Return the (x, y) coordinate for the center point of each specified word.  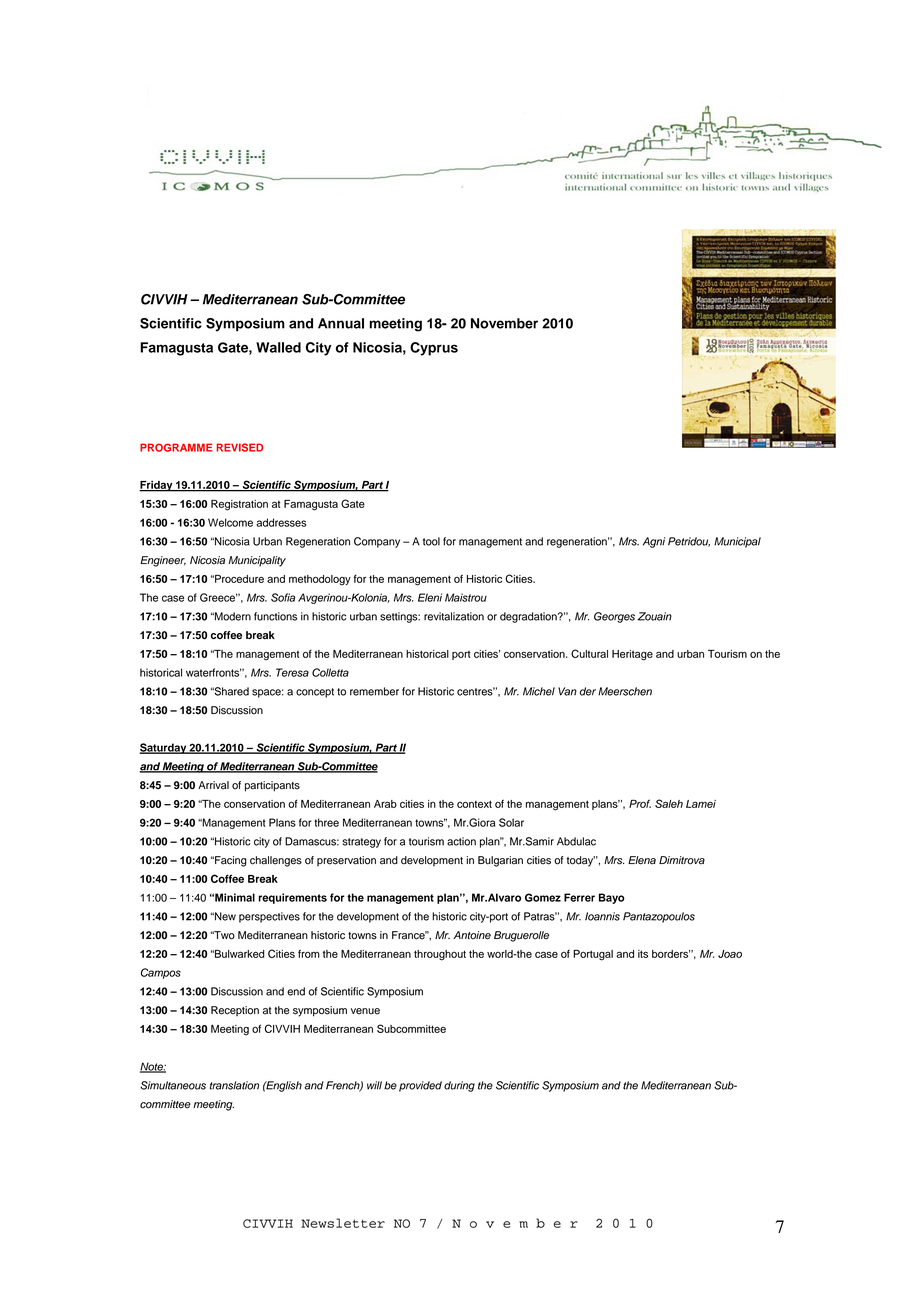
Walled (278, 347)
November (504, 323)
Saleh (669, 803)
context (474, 804)
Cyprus (434, 349)
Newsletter (343, 1223)
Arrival (213, 785)
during (459, 1086)
